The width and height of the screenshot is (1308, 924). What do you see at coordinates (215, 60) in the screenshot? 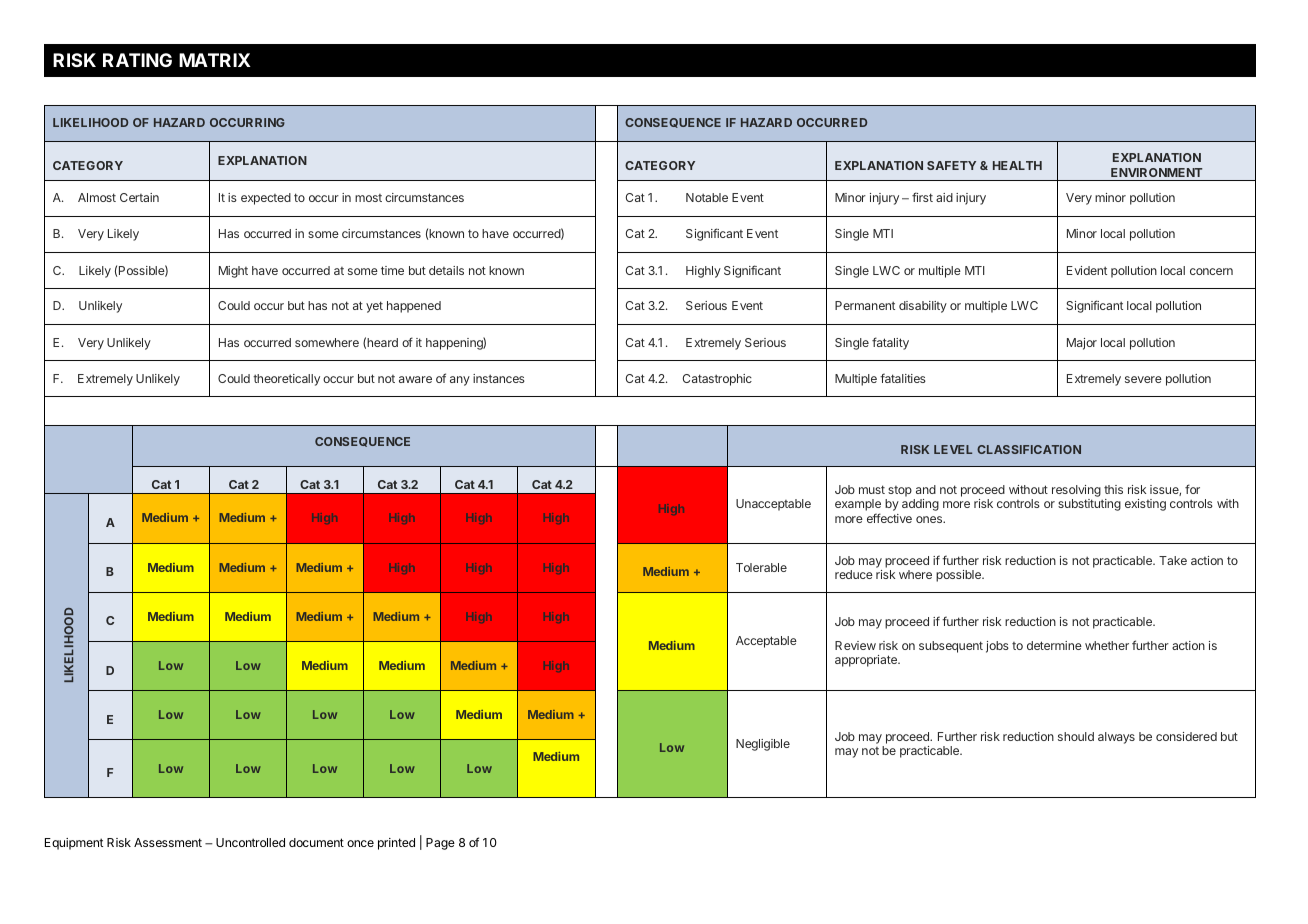
I see `MATRIX` at bounding box center [215, 60].
